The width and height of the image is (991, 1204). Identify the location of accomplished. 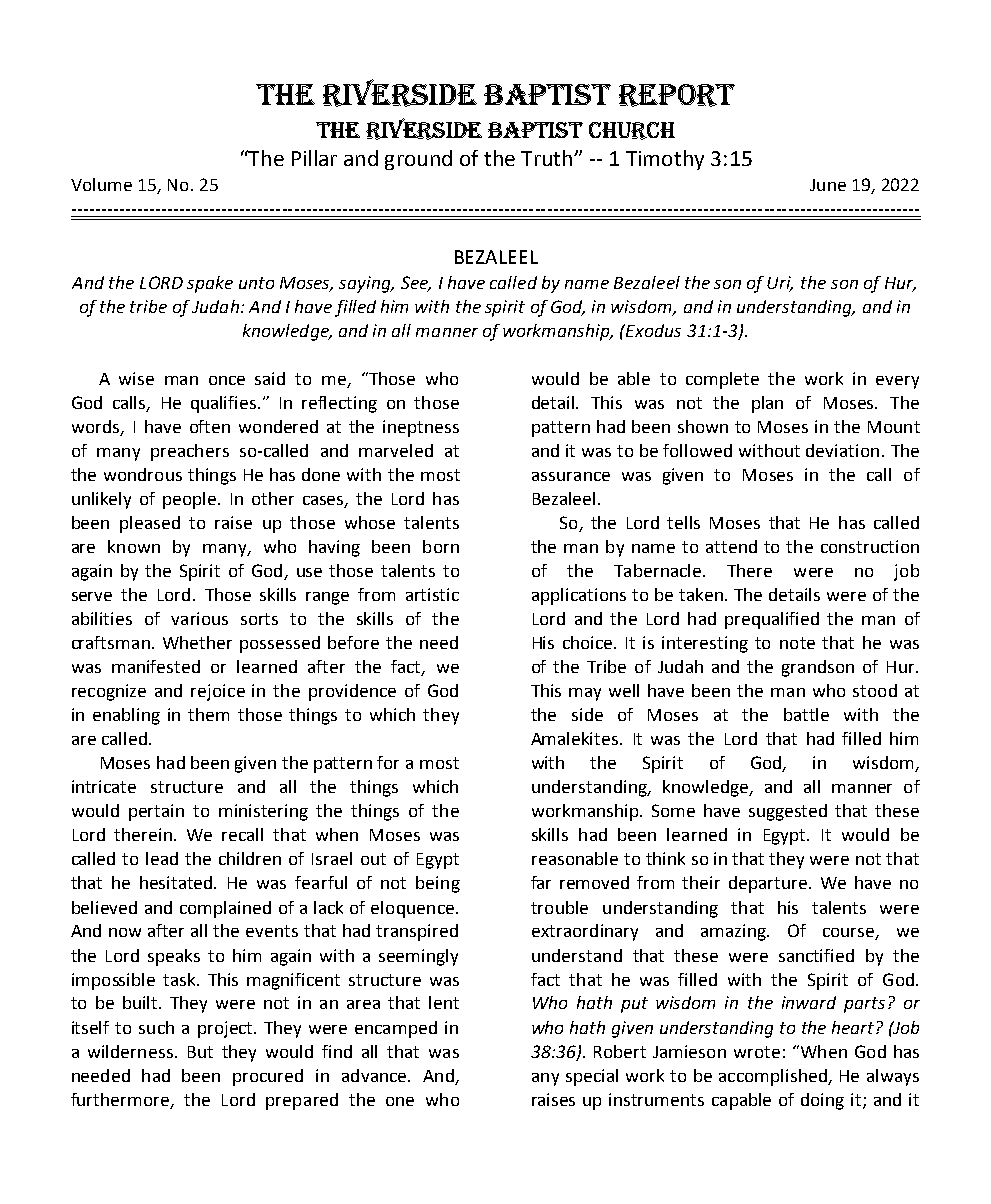
(774, 1077).
